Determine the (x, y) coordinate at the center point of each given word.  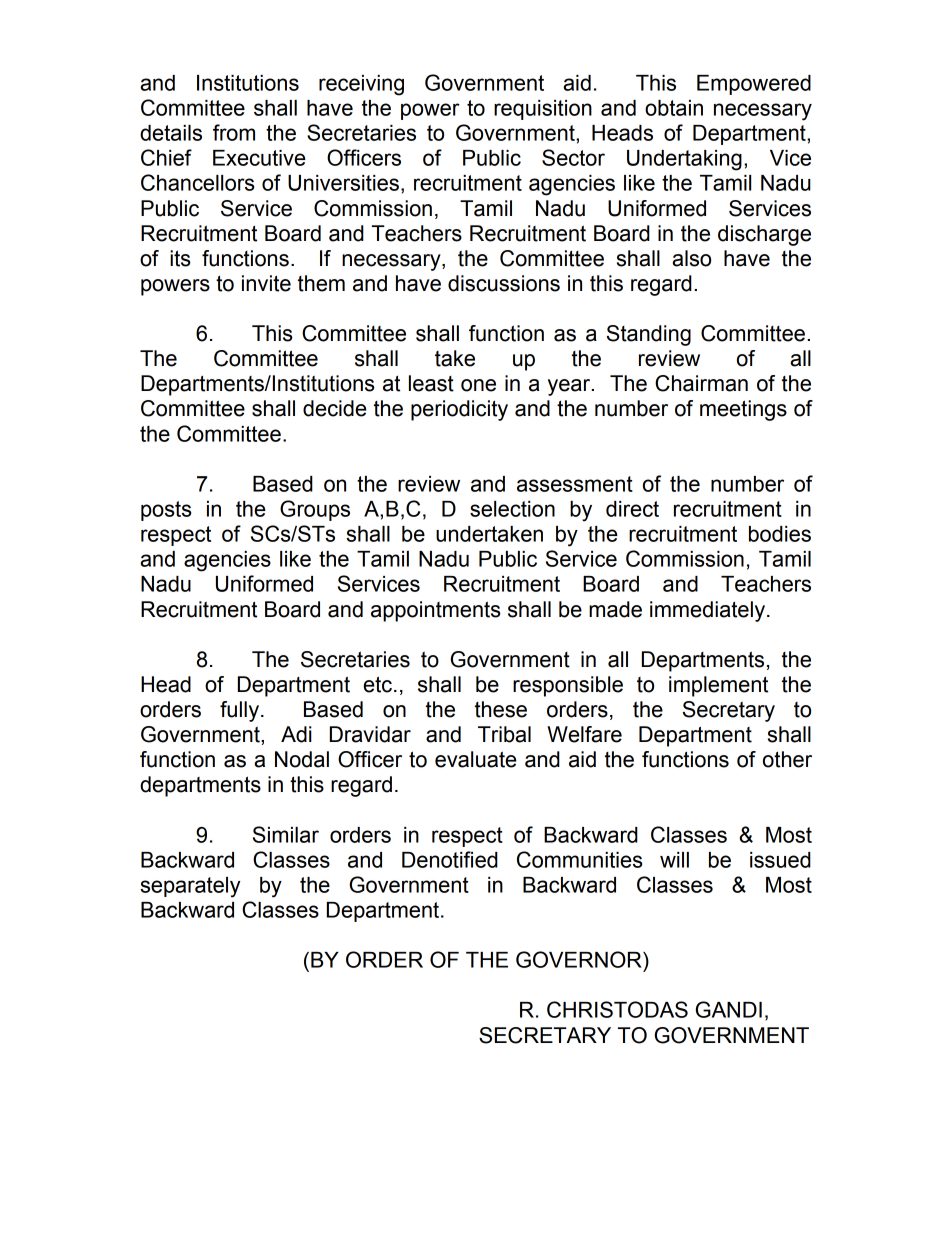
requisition (543, 110)
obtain (674, 108)
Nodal (302, 759)
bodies (780, 534)
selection (512, 509)
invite (266, 283)
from (234, 132)
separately (190, 887)
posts (166, 511)
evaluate (476, 759)
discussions (504, 283)
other (787, 759)
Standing (649, 335)
